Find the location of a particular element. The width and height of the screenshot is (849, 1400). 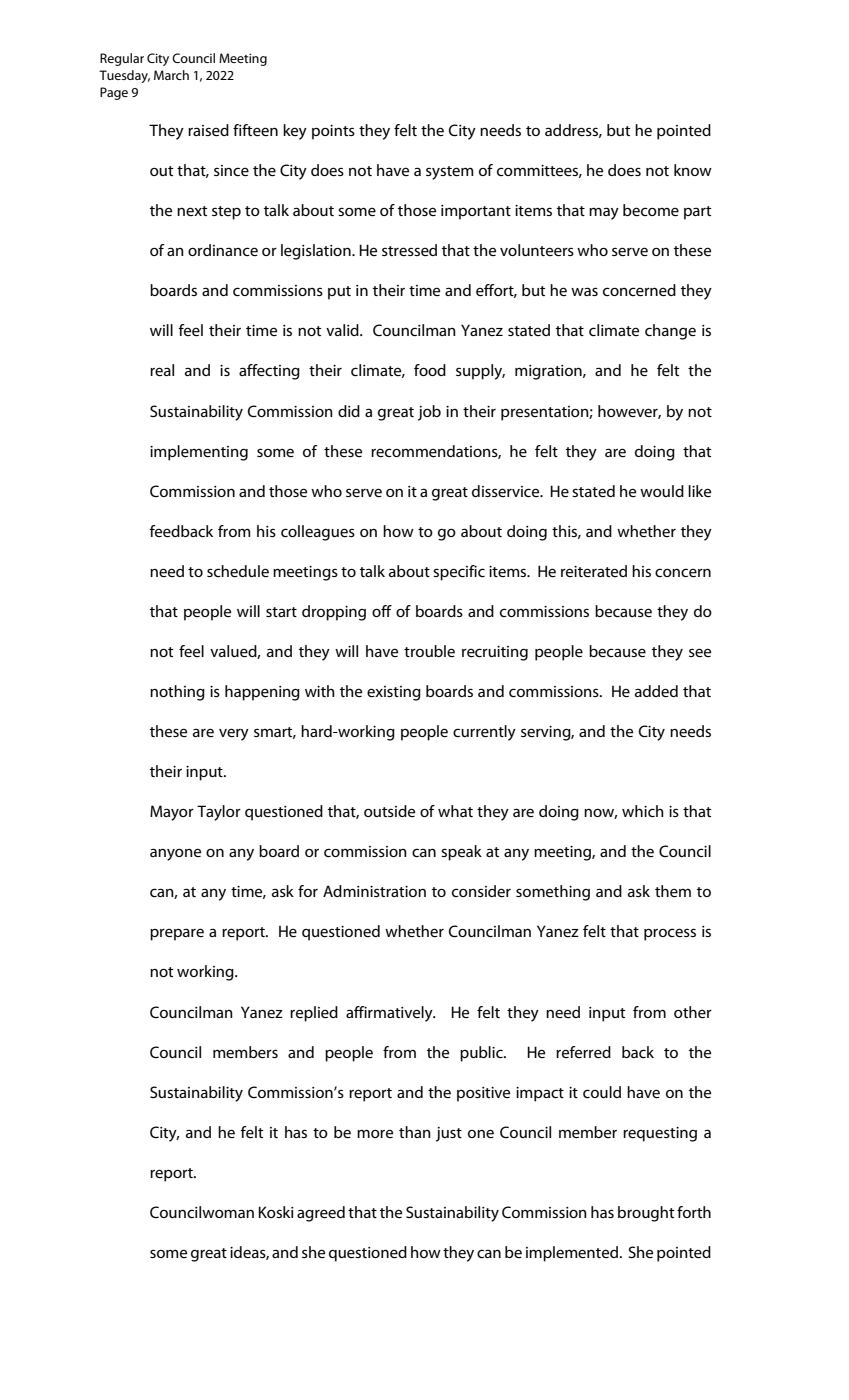

points is located at coordinates (333, 132).
